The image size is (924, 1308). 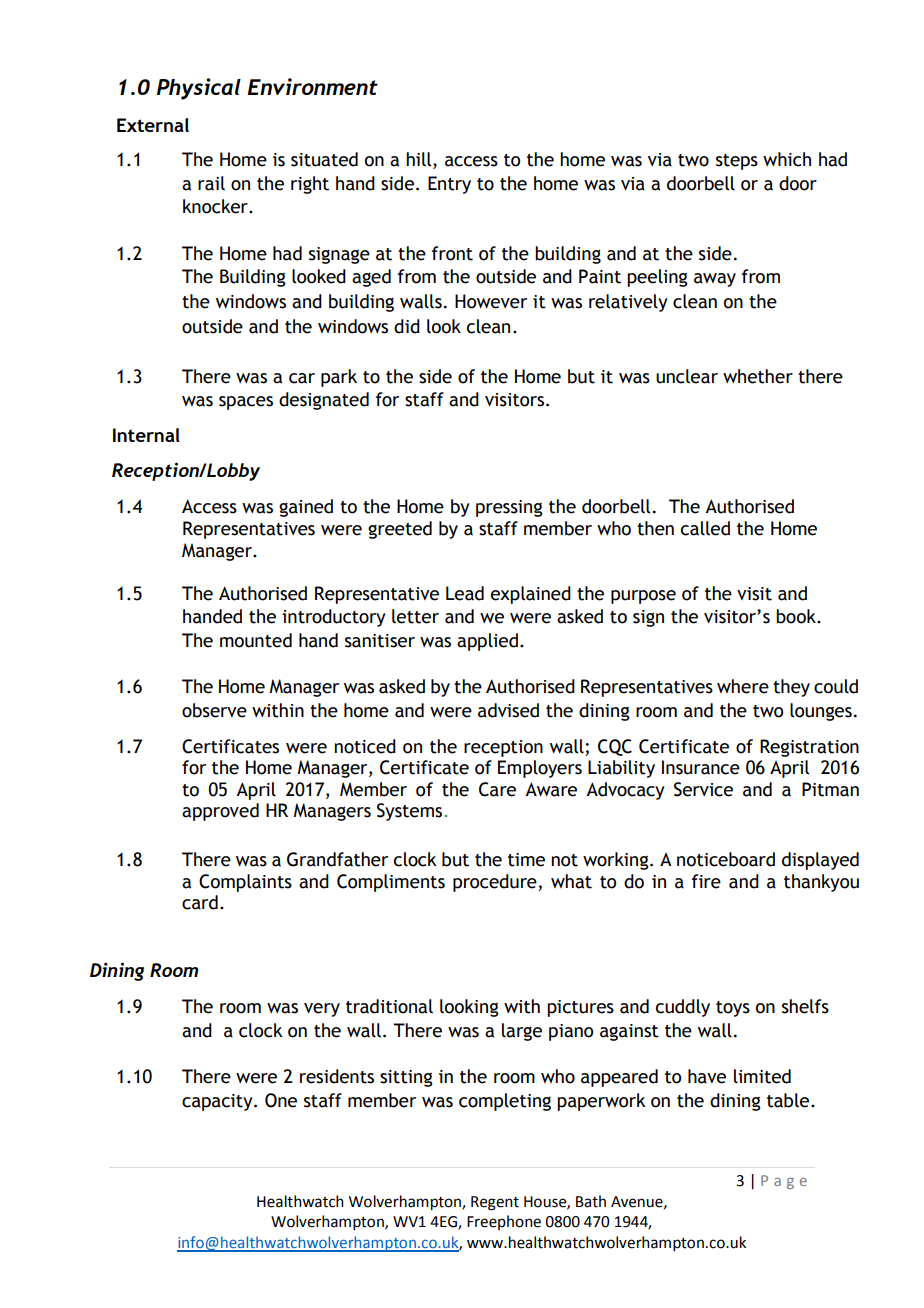 What do you see at coordinates (491, 301) in the screenshot?
I see `However` at bounding box center [491, 301].
